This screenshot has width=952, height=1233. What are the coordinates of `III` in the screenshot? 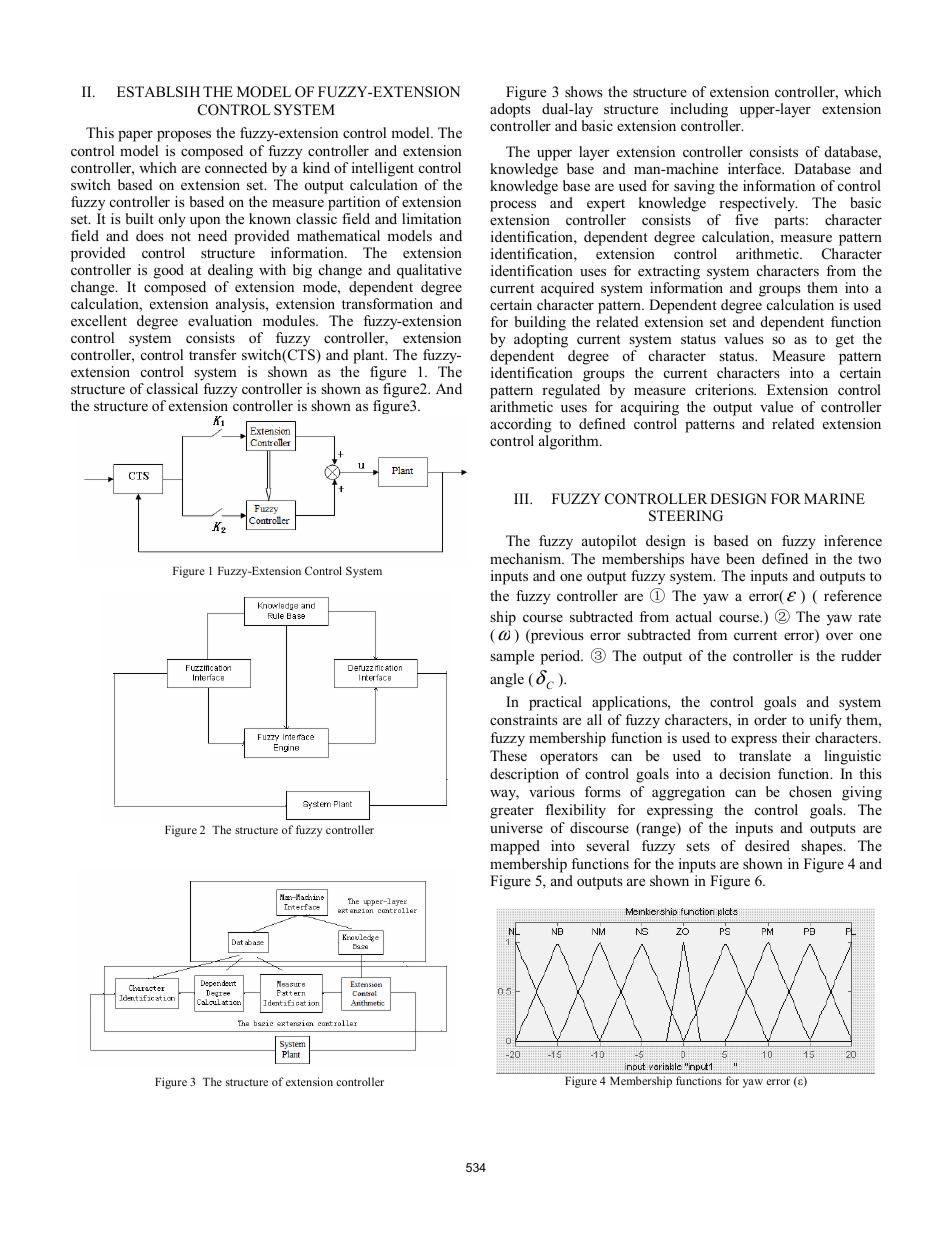 It's located at (522, 498).
